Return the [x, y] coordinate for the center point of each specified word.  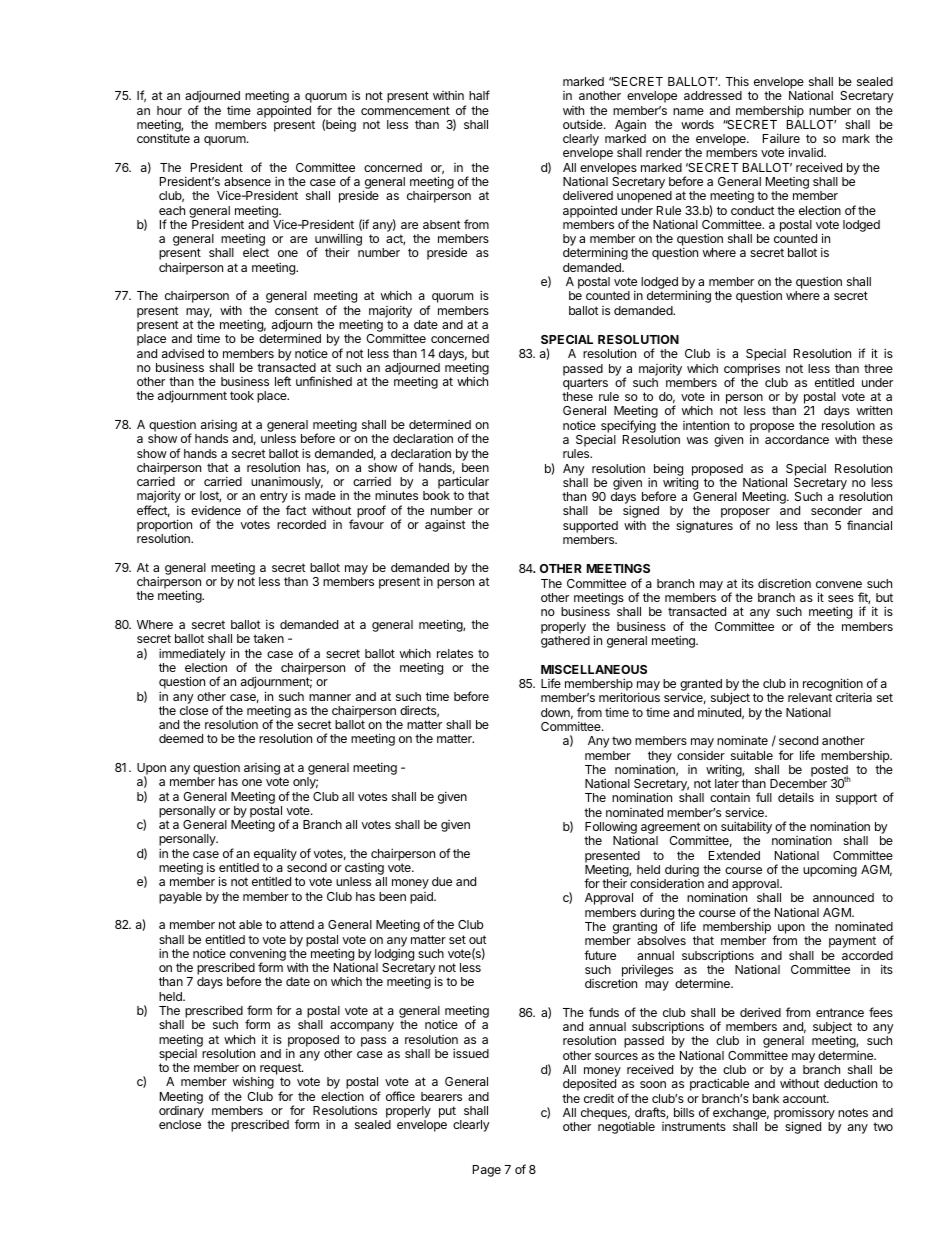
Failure [781, 138]
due [442, 881]
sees [841, 598]
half [479, 95]
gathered [565, 642]
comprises [752, 370]
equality [275, 854]
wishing [253, 1083]
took [242, 395]
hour [169, 110]
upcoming [830, 871]
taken [268, 638]
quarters [585, 384]
